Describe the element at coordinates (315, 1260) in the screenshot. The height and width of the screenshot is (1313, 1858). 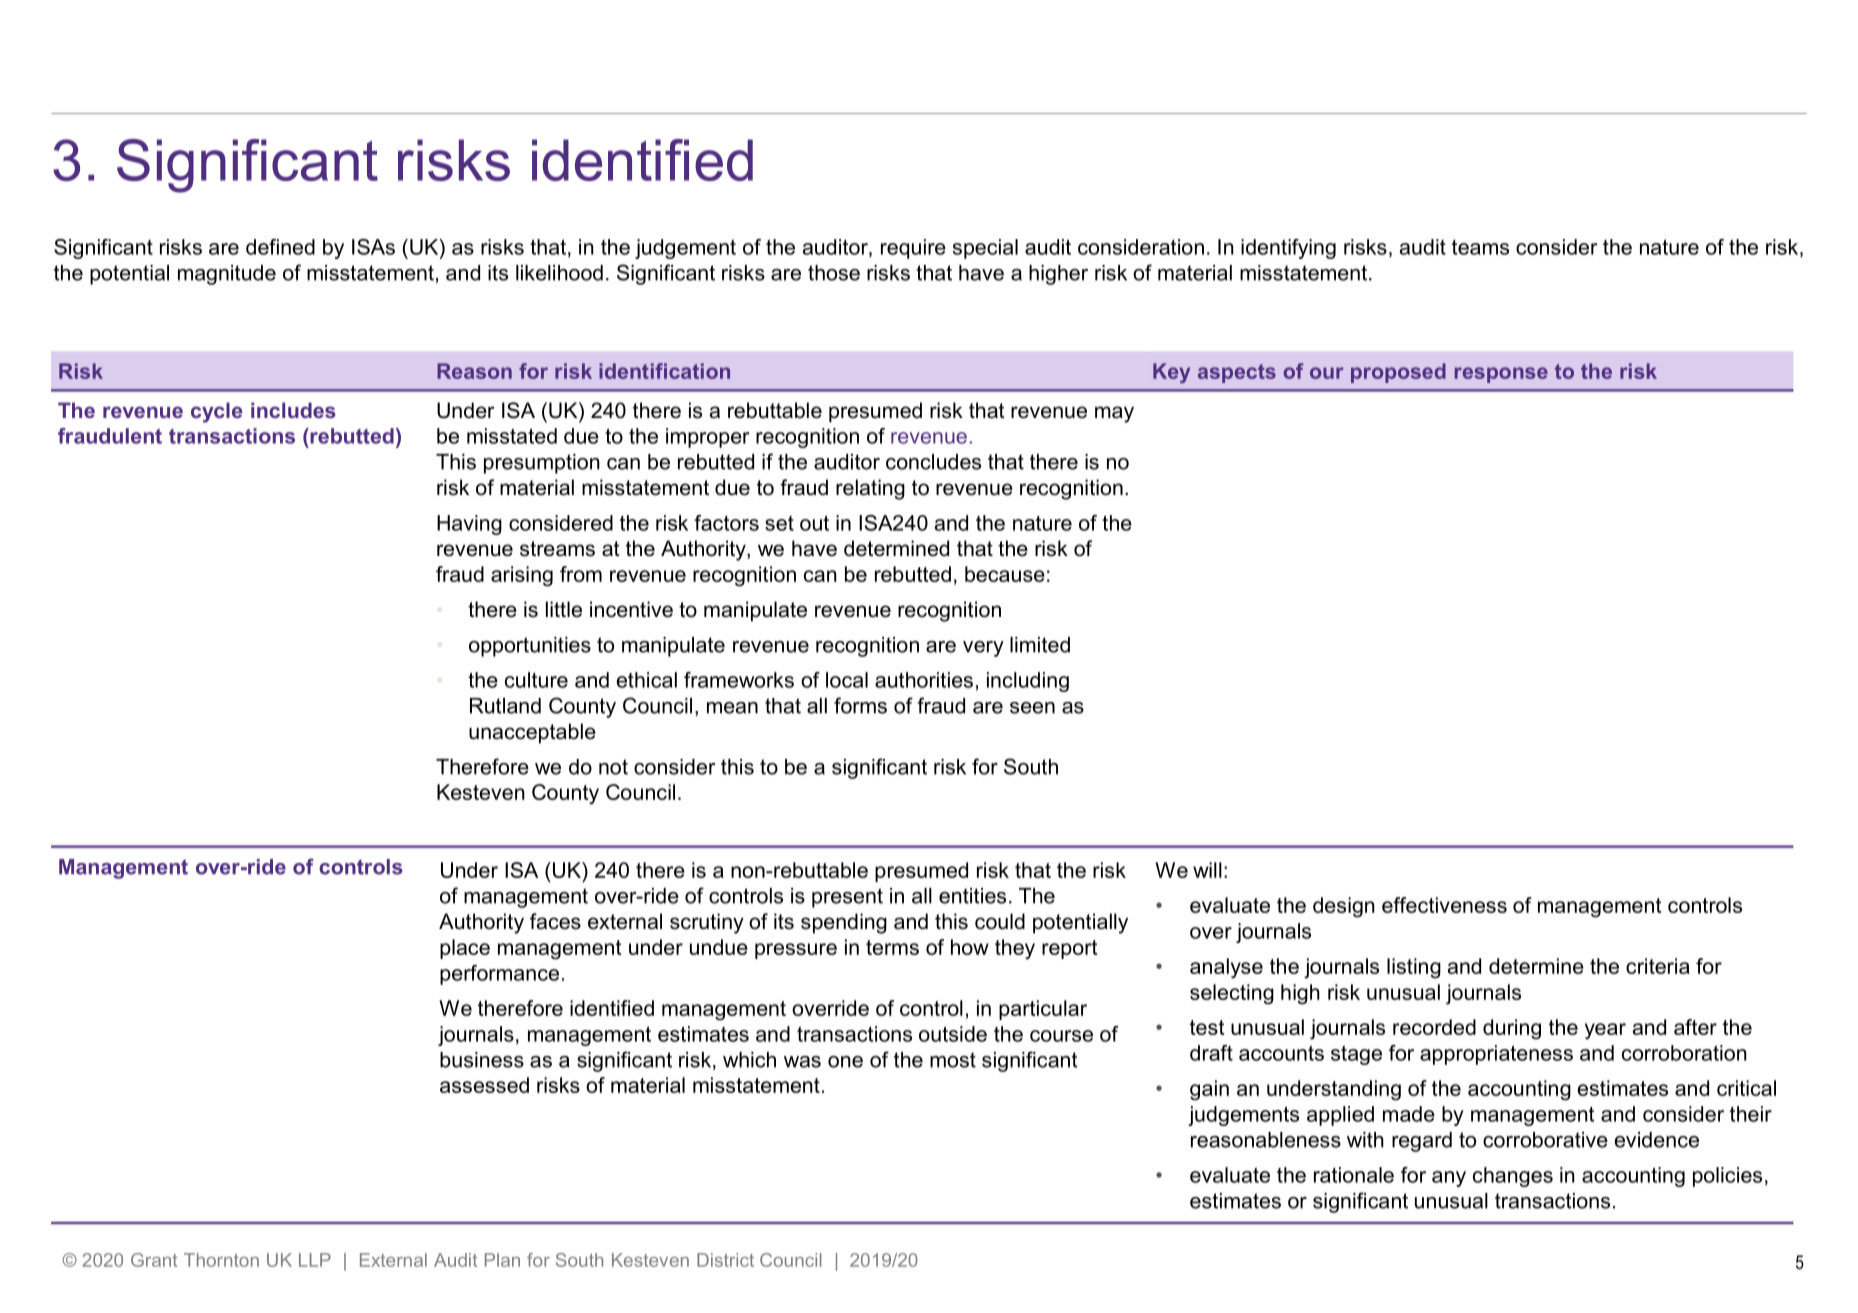
I see `LLP` at that location.
